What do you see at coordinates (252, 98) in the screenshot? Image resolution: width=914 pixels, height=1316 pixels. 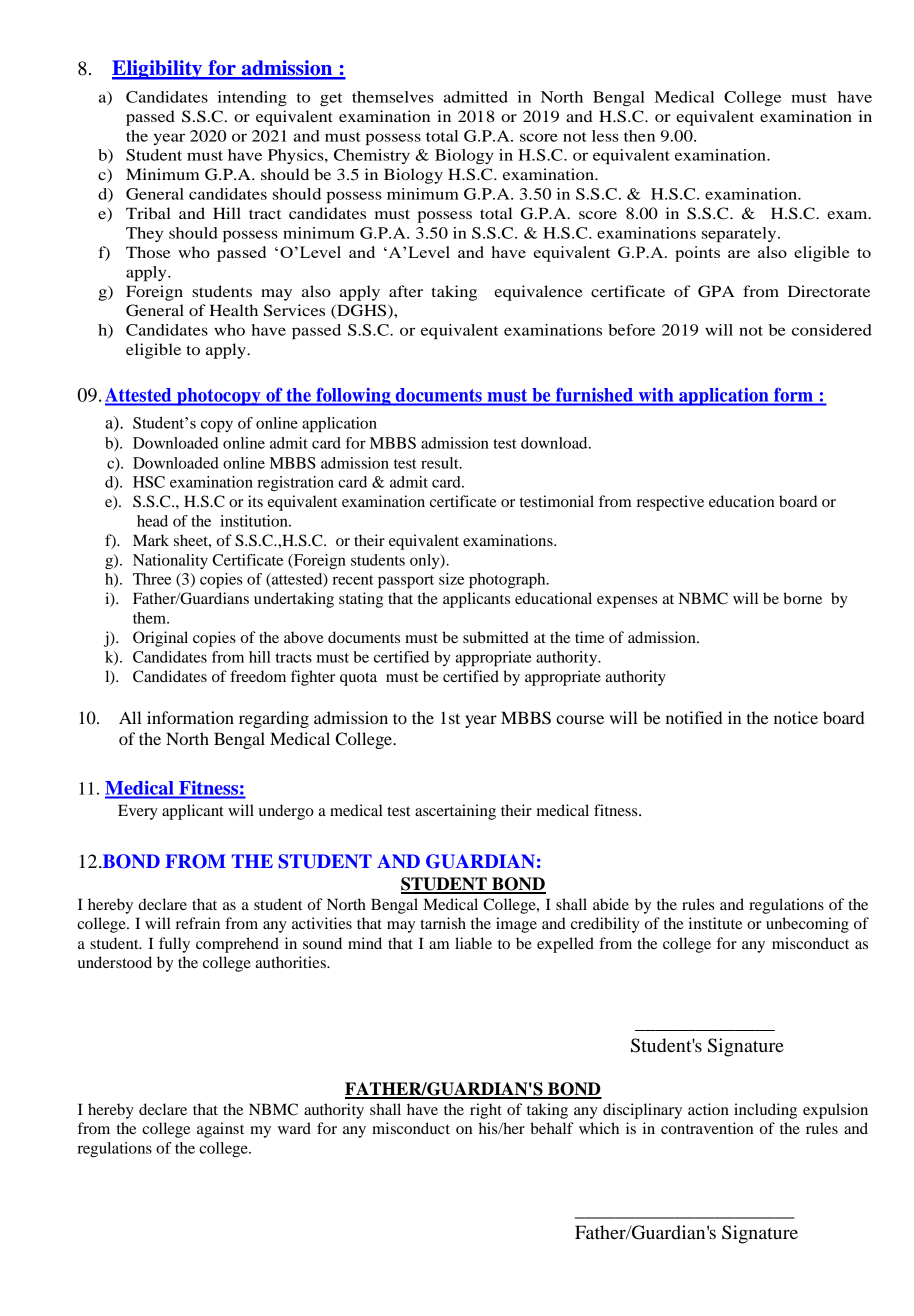 I see `intending` at bounding box center [252, 98].
